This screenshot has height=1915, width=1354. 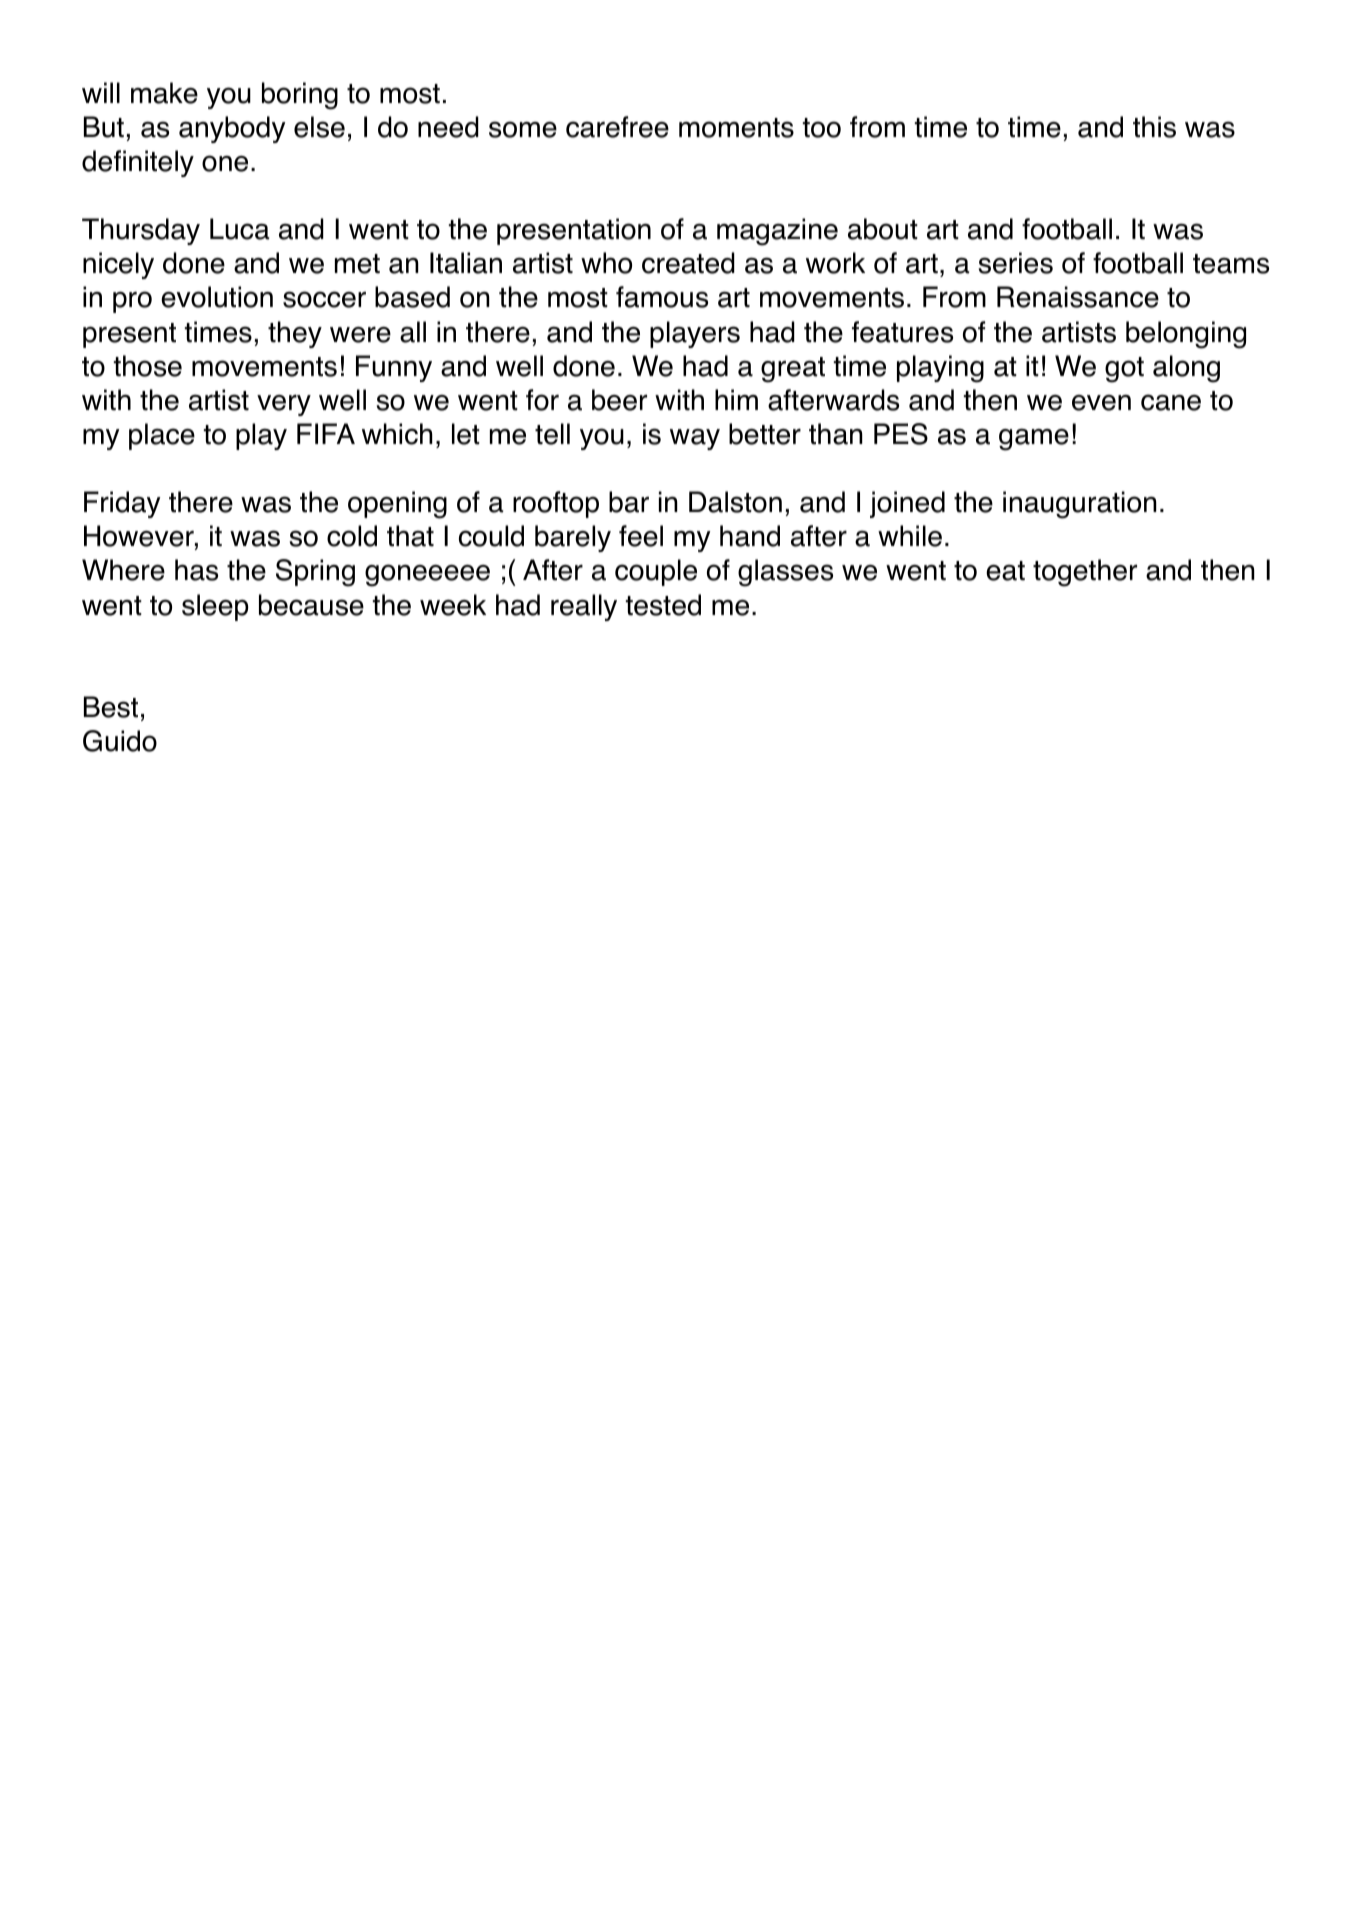 I want to click on even, so click(x=1101, y=403).
